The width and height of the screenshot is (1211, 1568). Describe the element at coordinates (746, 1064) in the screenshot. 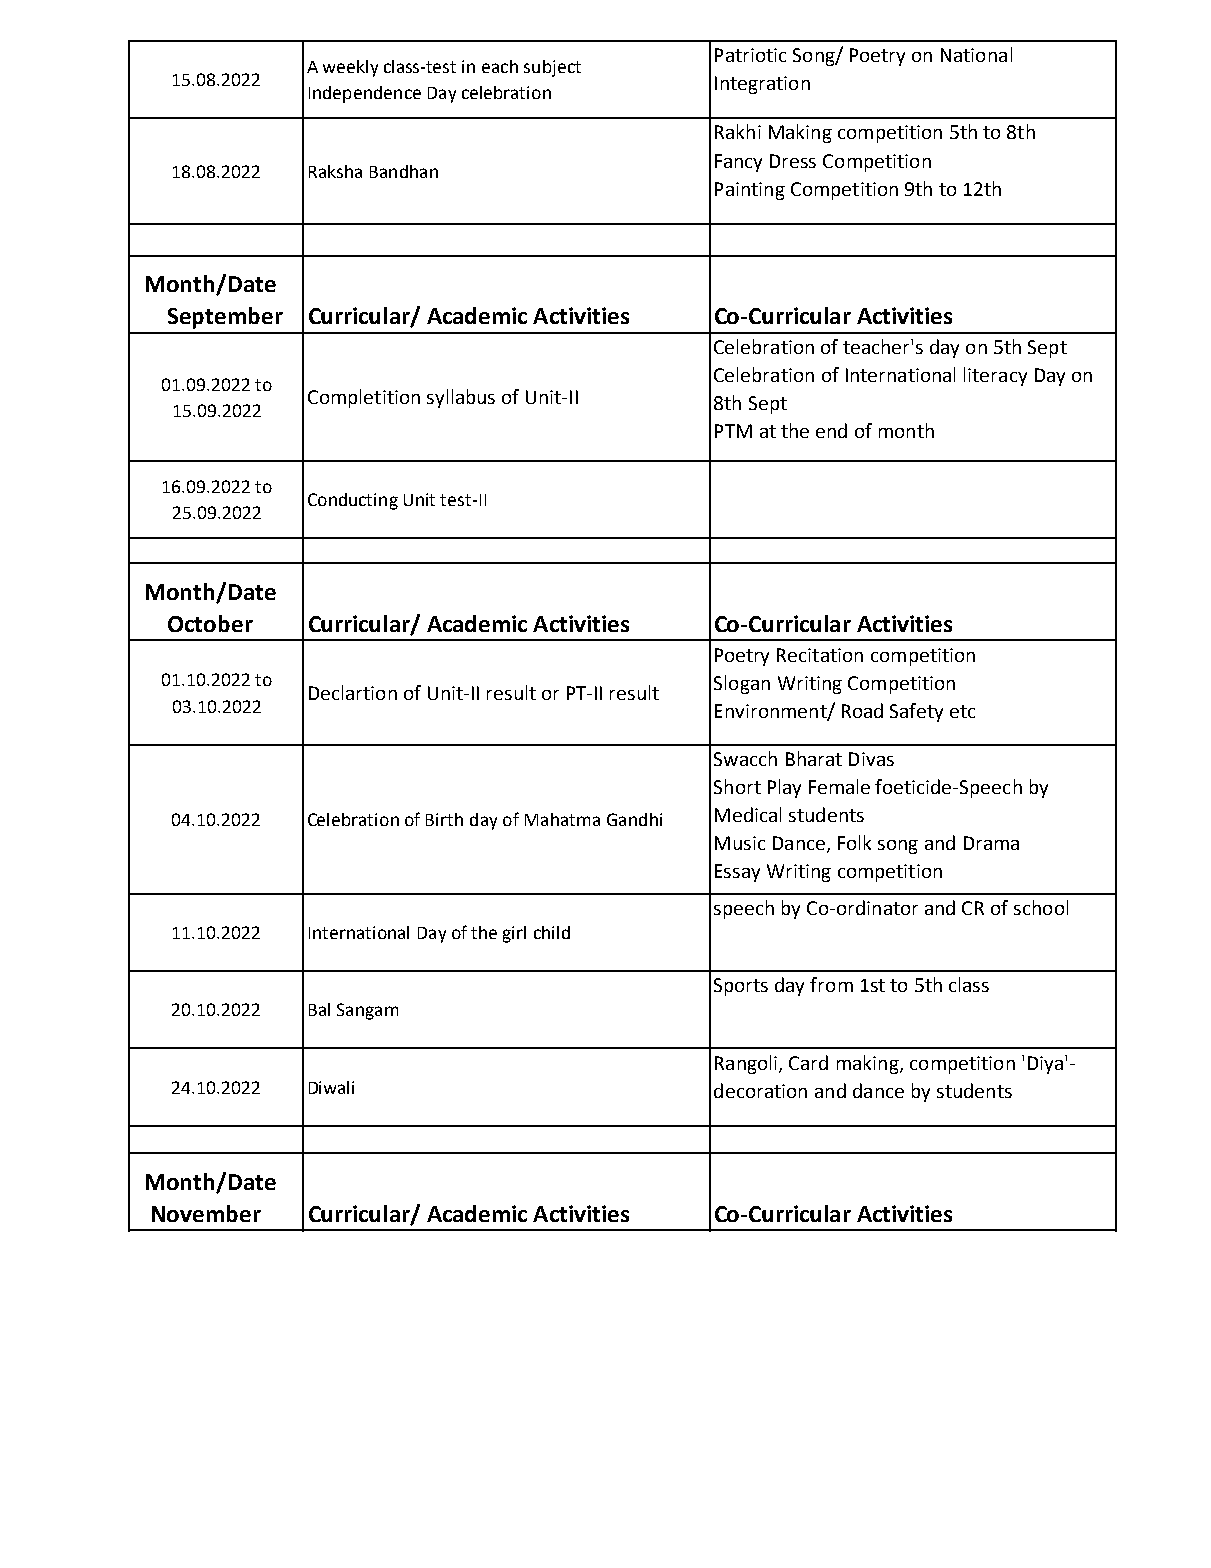

I see `Rangoli` at that location.
